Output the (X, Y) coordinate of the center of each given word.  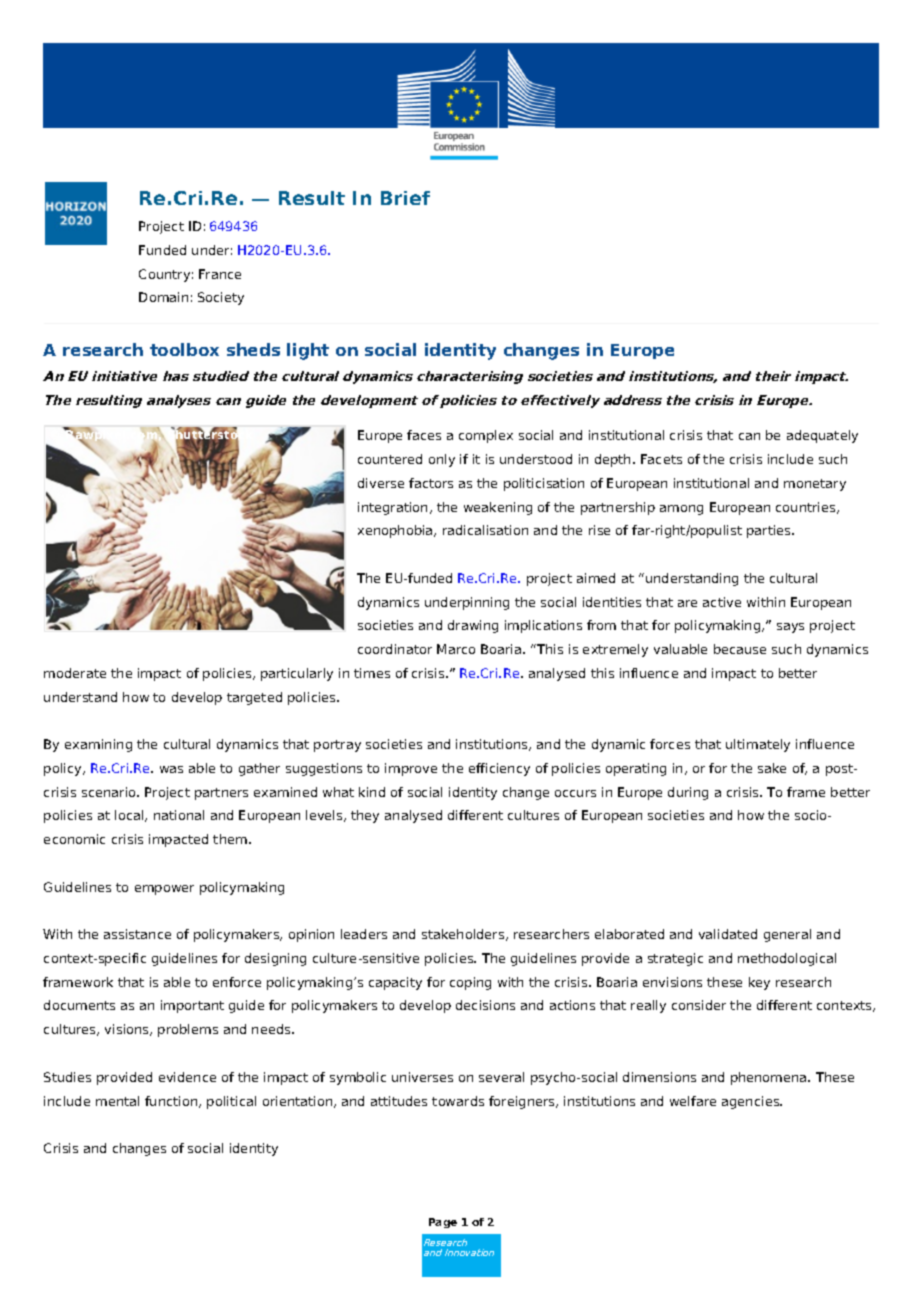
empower (164, 890)
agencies (752, 1102)
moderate (75, 673)
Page (443, 1223)
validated (728, 934)
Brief (405, 198)
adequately (822, 436)
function (172, 1102)
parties (770, 531)
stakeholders (464, 935)
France (220, 274)
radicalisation (485, 530)
